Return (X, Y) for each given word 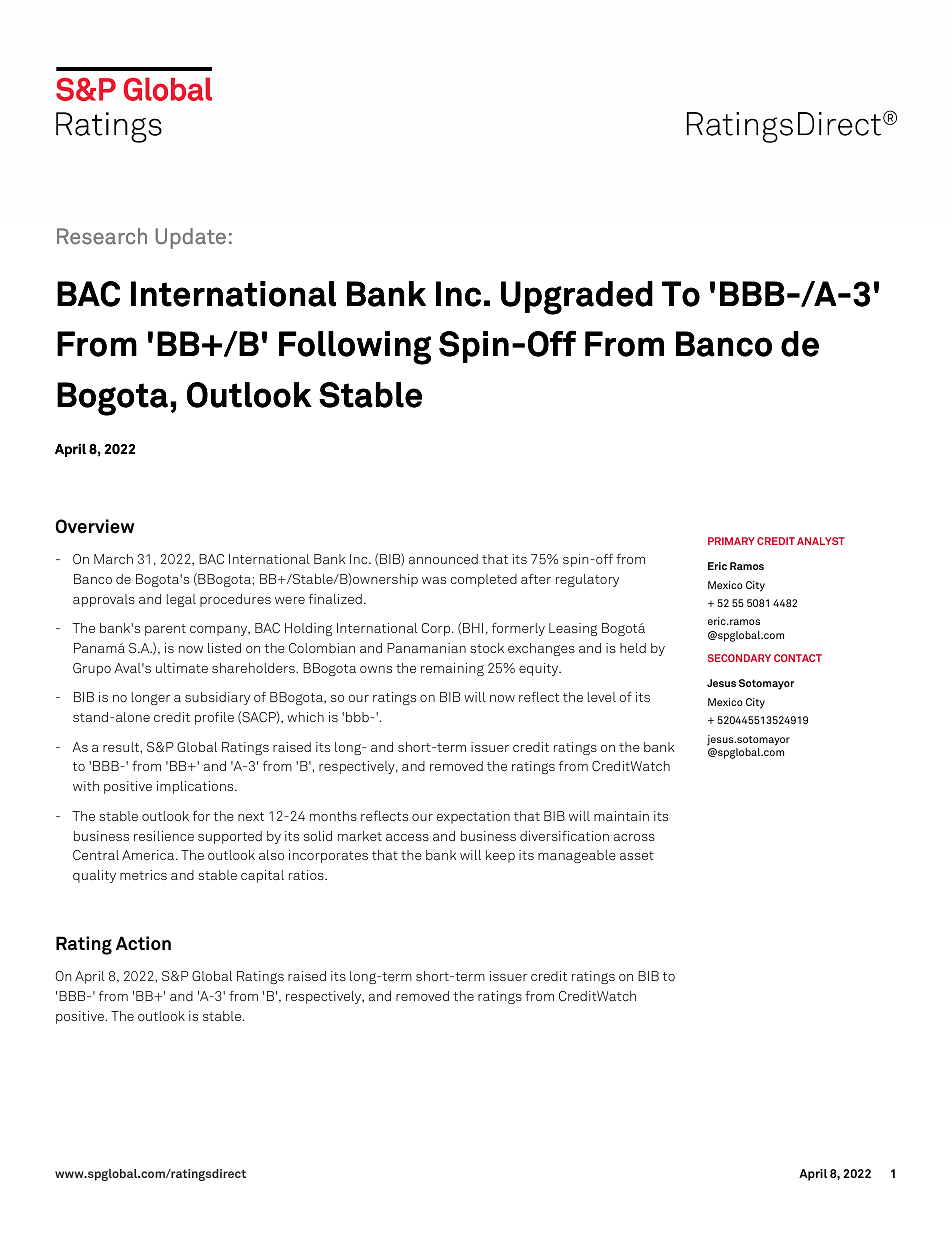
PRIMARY (731, 541)
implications (196, 787)
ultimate (182, 668)
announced (443, 559)
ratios (307, 875)
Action (143, 943)
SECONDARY (739, 658)
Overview (94, 526)
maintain (621, 816)
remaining (452, 669)
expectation (473, 817)
